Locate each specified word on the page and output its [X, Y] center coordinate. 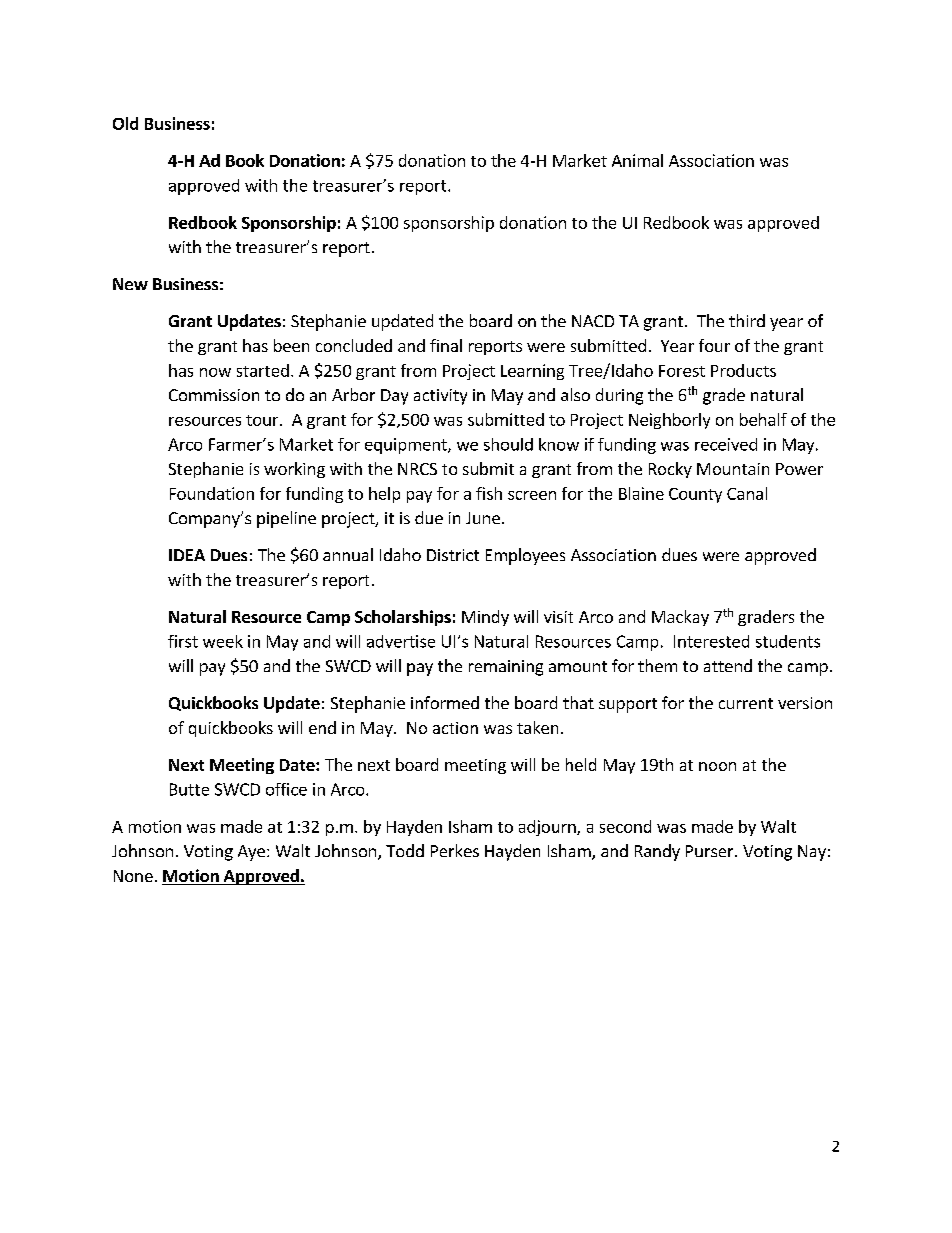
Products [743, 370]
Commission [214, 395]
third [747, 320]
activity [440, 397]
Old [125, 123]
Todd [405, 850]
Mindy [485, 618]
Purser [711, 851]
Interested [711, 641]
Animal [637, 160]
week [223, 641]
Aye [251, 853]
